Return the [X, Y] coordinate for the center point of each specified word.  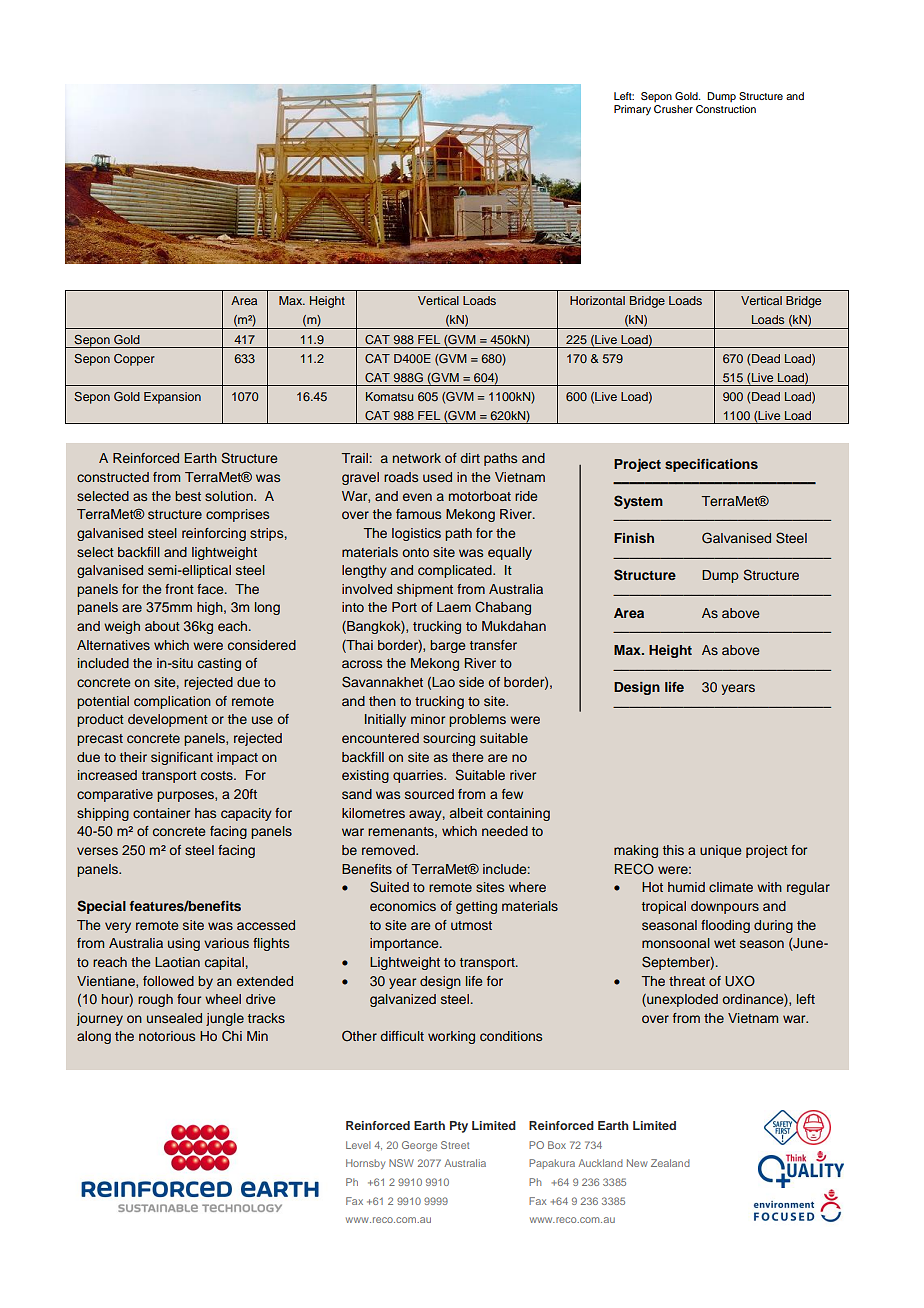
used [437, 477]
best [188, 496]
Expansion [172, 398]
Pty [459, 1127]
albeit [466, 813]
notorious [167, 1036]
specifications [711, 465]
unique [720, 851]
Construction [726, 109]
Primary [632, 110]
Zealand [670, 1163]
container [161, 813]
